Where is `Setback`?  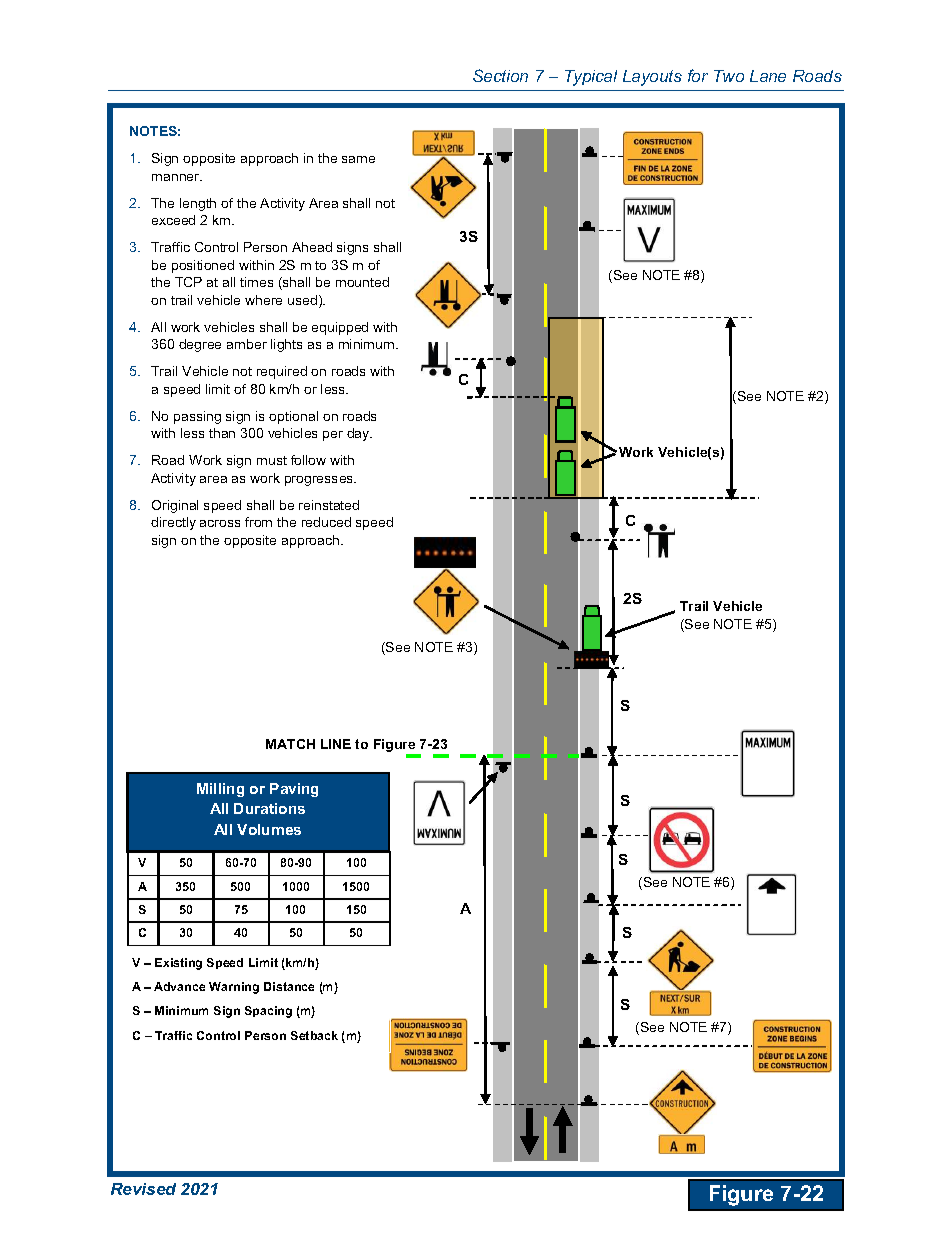 Setback is located at coordinates (314, 1035).
